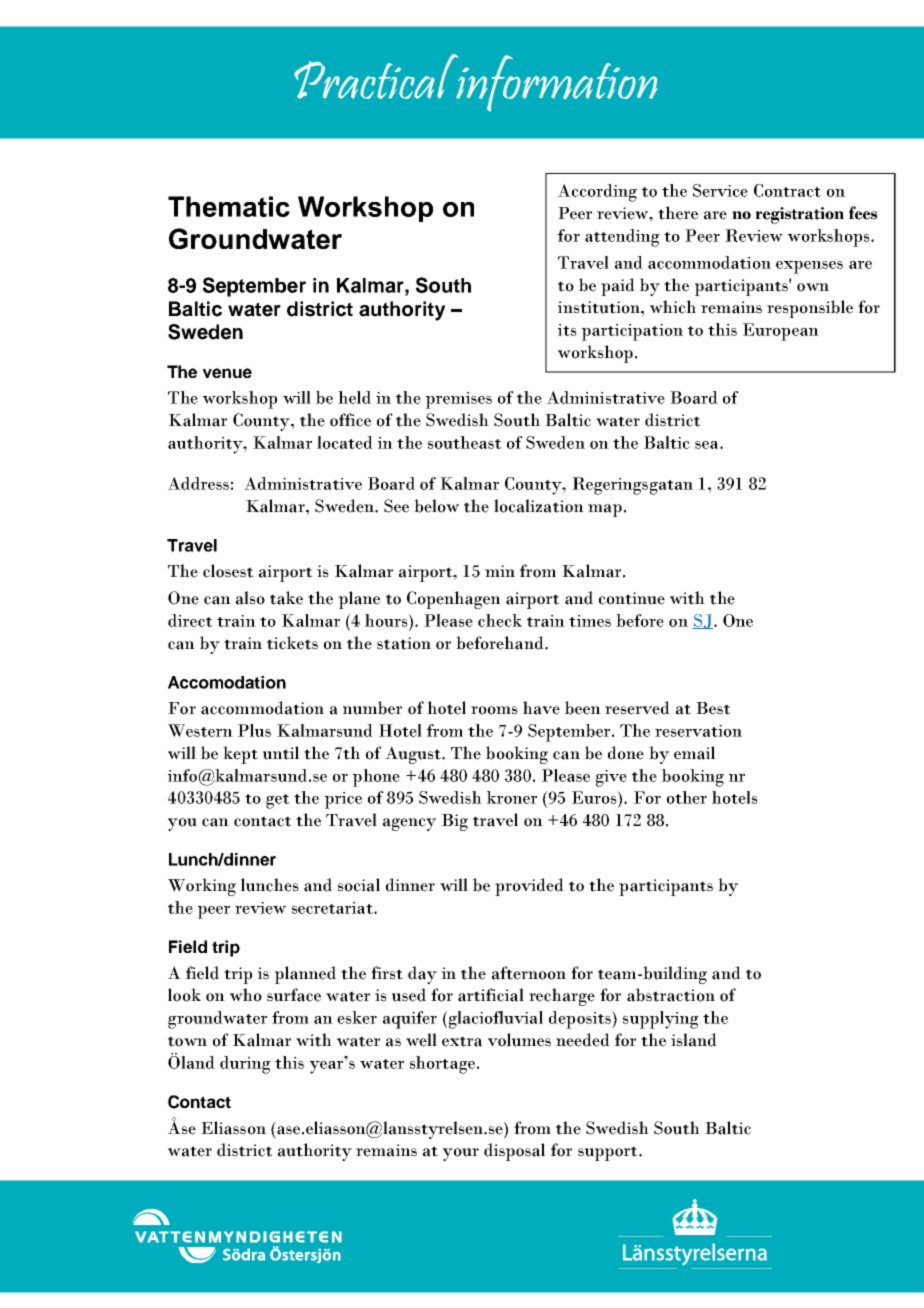 The image size is (924, 1308). Describe the element at coordinates (227, 682) in the screenshot. I see `Accomodation` at that location.
